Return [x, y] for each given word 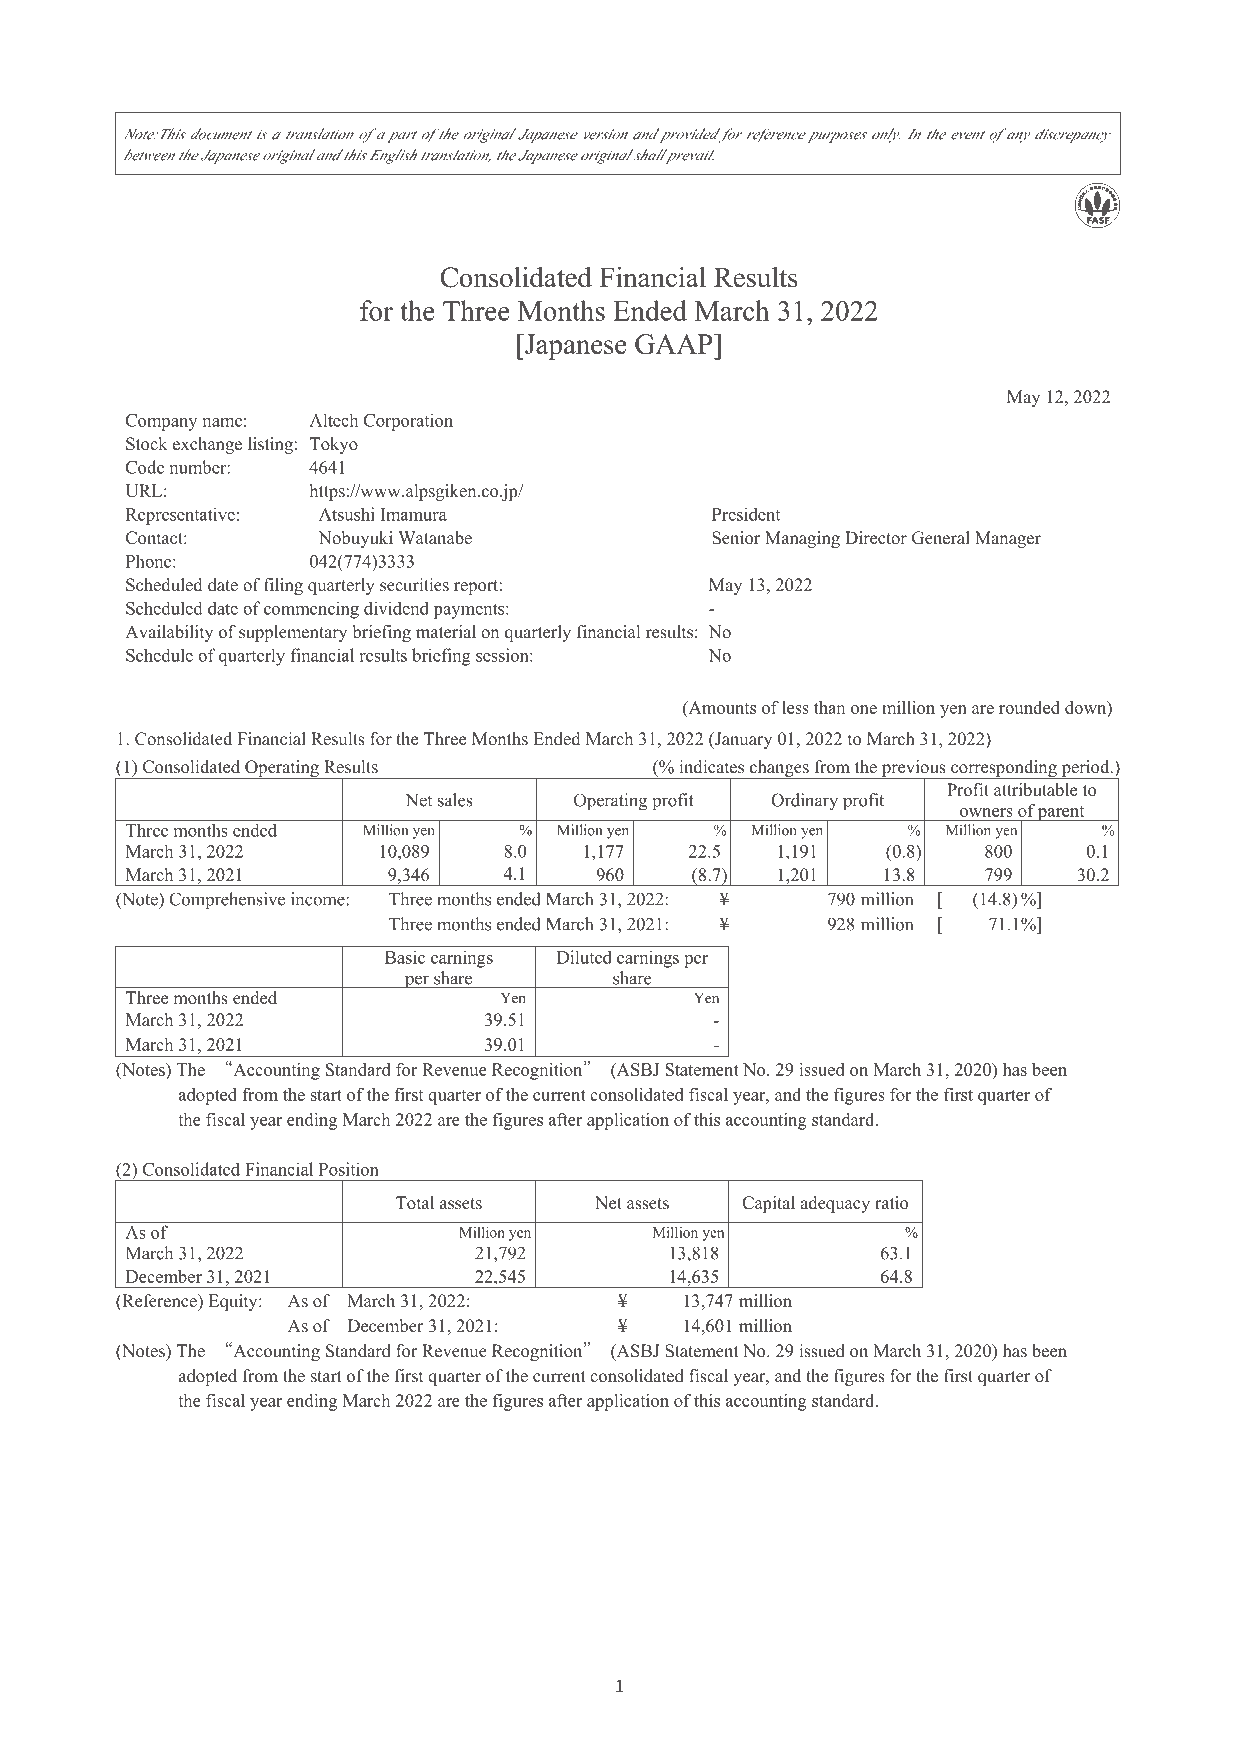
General [941, 538]
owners [986, 812]
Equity [234, 1302]
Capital [768, 1204]
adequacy [835, 1204]
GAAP [675, 344]
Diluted [584, 957]
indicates [711, 767]
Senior [736, 538]
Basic [405, 957]
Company [161, 422]
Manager [1008, 539]
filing [283, 586]
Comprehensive [227, 901]
